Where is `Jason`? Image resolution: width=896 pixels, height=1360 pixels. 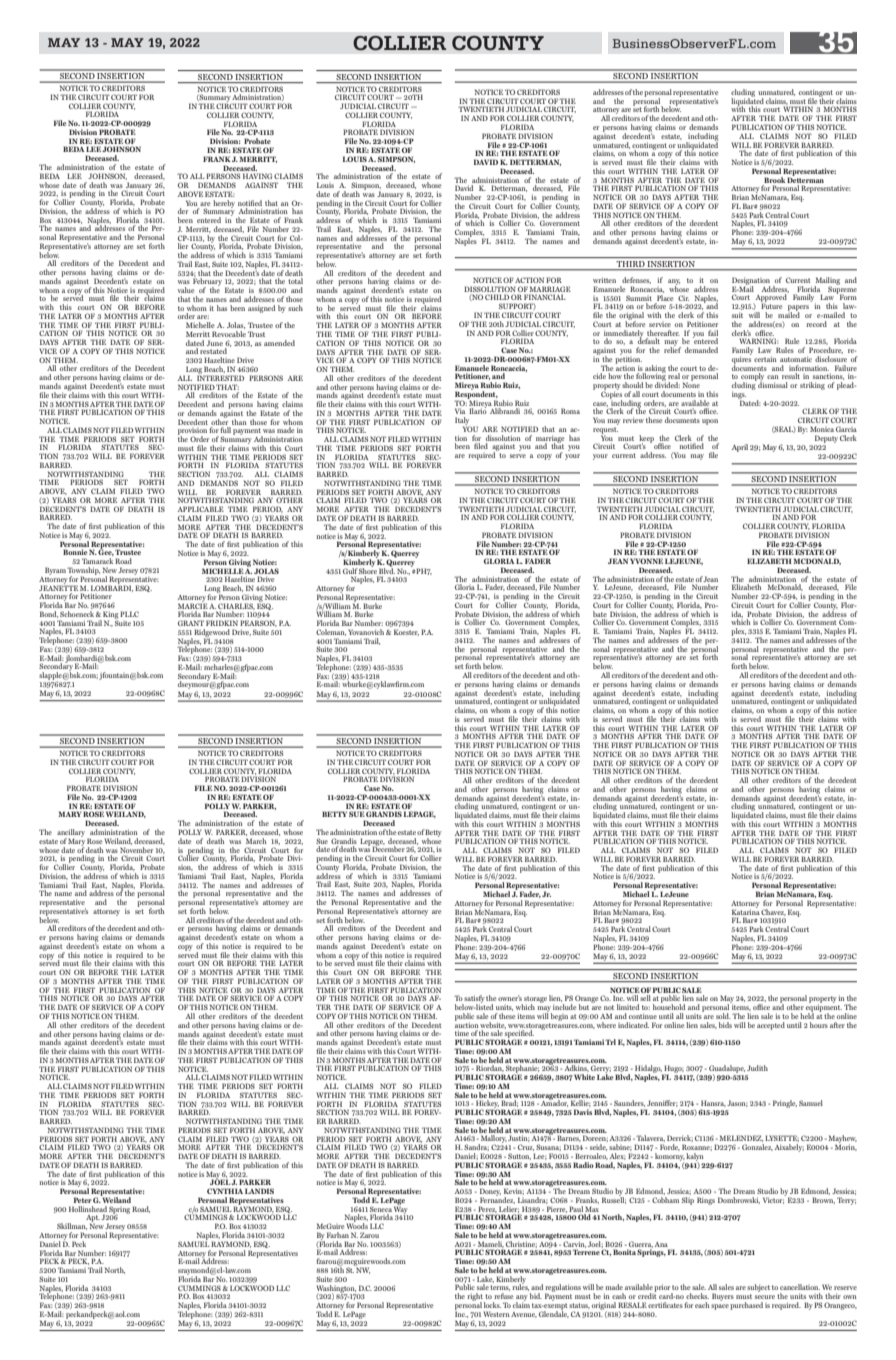 Jason is located at coordinates (737, 1103).
